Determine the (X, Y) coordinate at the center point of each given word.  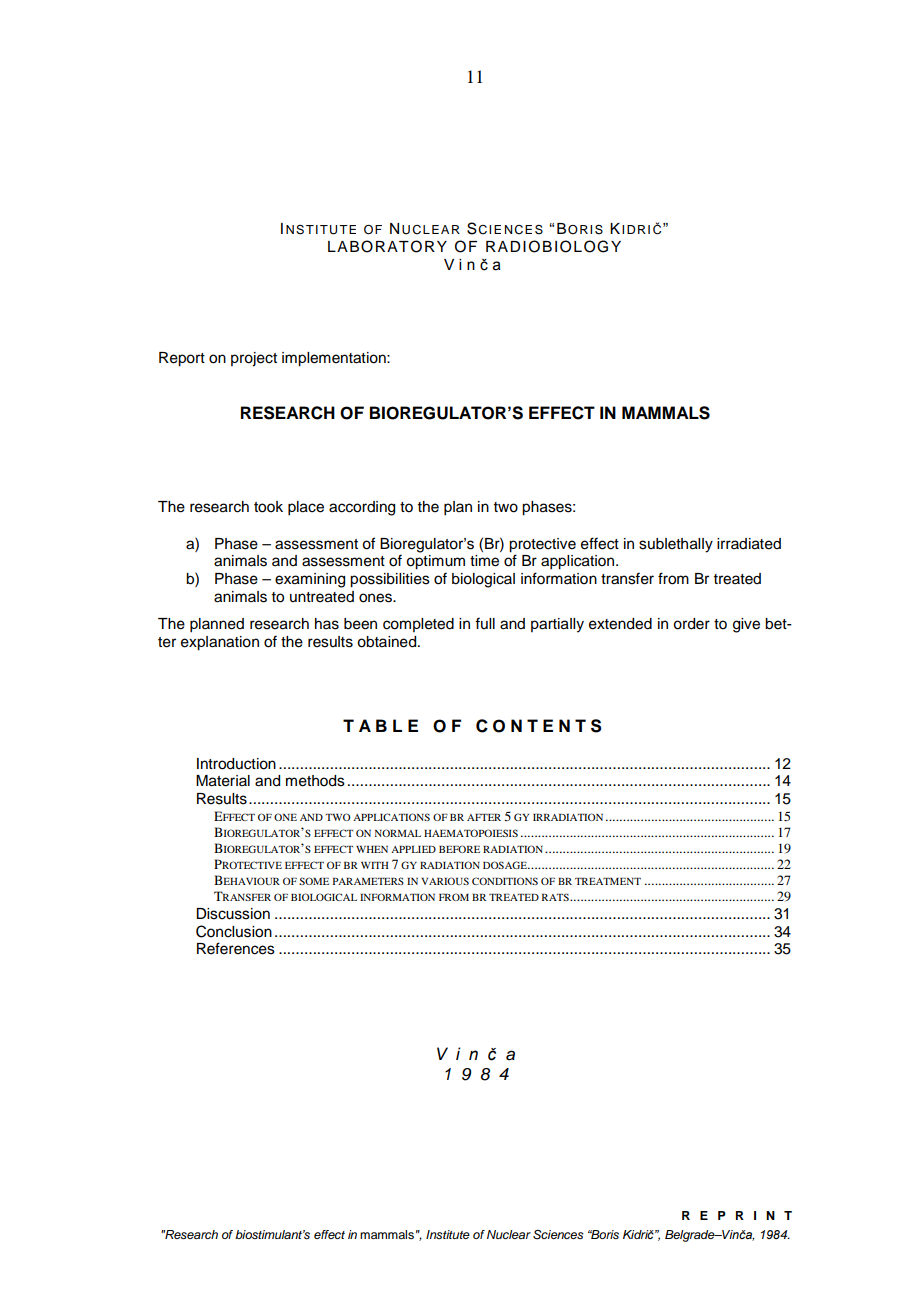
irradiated (749, 544)
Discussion (233, 914)
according (362, 508)
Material (223, 781)
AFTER (484, 817)
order (691, 624)
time (484, 561)
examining (310, 580)
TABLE (380, 725)
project (254, 359)
